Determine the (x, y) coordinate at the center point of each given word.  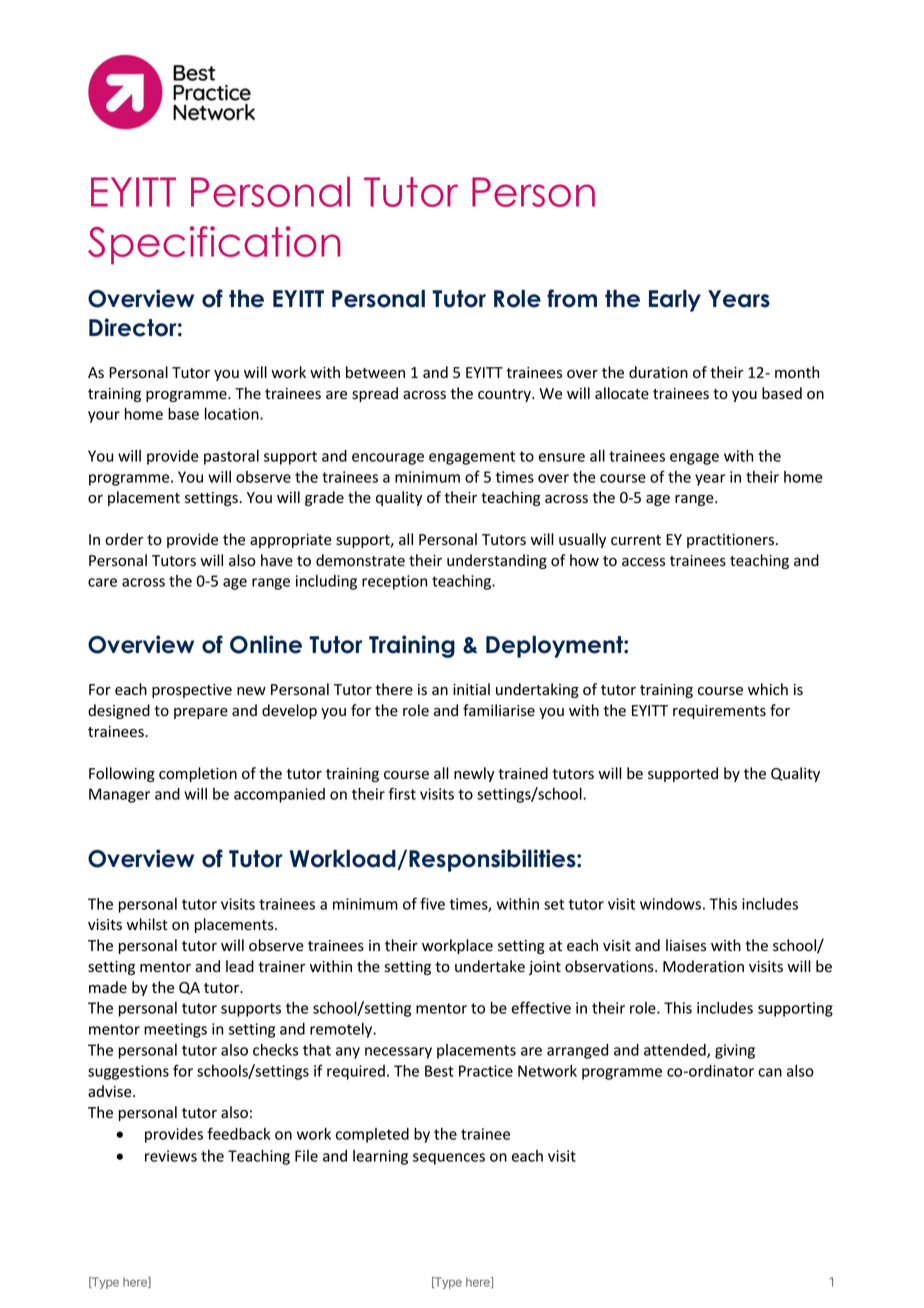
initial (471, 689)
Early (675, 301)
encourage (388, 459)
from (572, 298)
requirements (719, 712)
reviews (171, 1156)
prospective (192, 691)
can (770, 1072)
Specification (214, 245)
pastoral (231, 457)
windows (670, 904)
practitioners (732, 541)
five (432, 903)
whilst (147, 924)
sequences (449, 1159)
